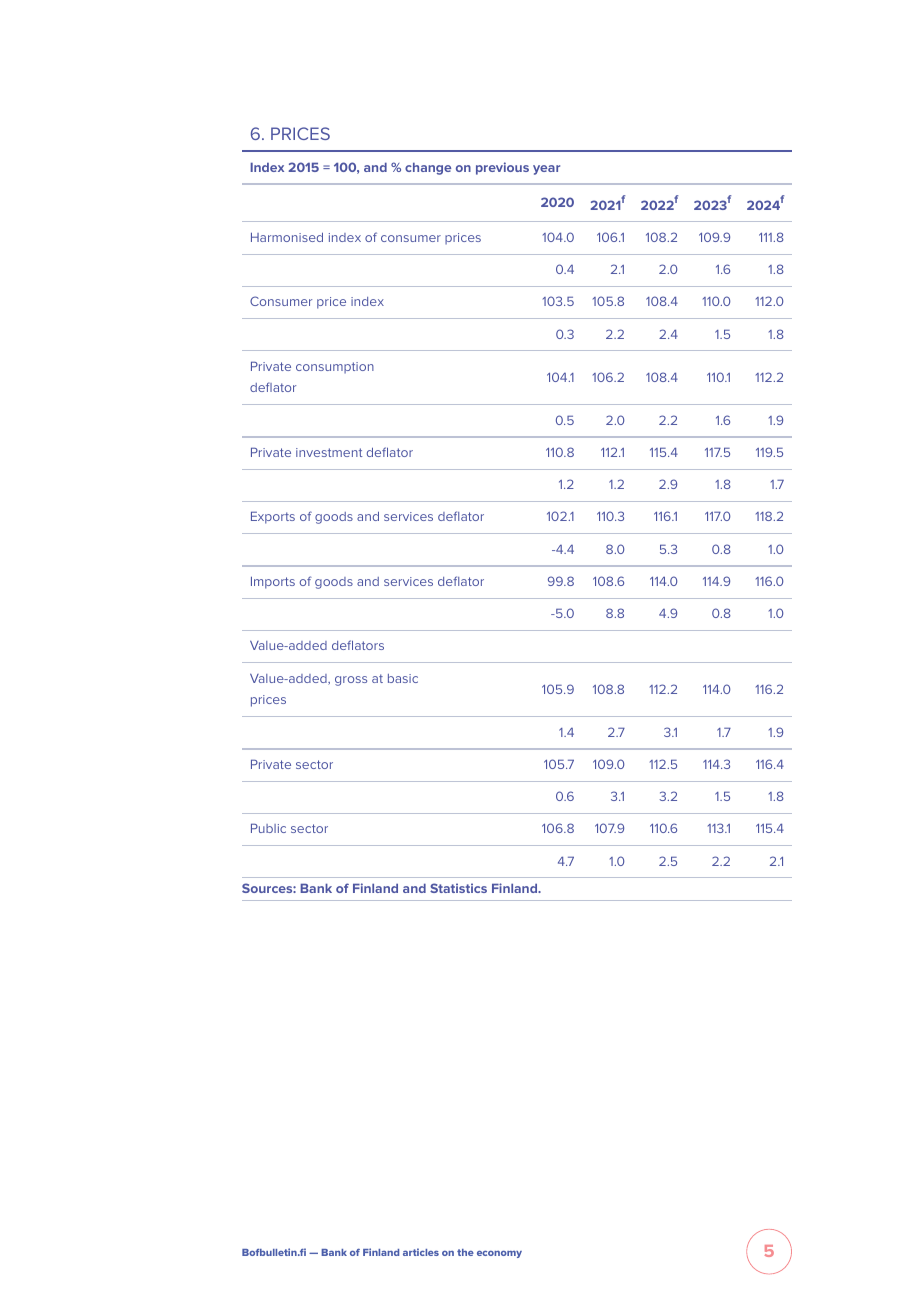 The image size is (924, 1308). I want to click on gross, so click(351, 681).
